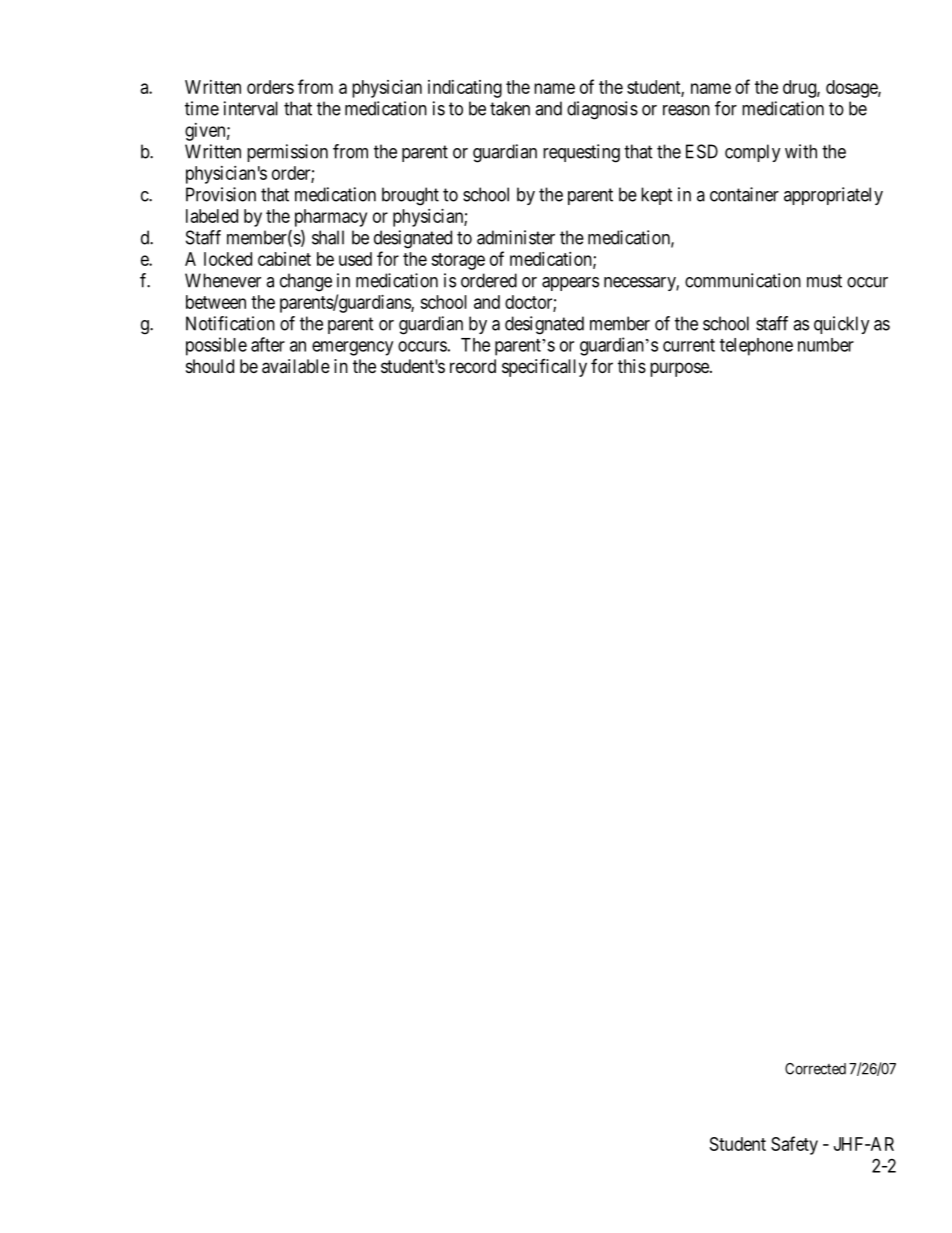 This screenshot has width=952, height=1233. What do you see at coordinates (473, 366) in the screenshot?
I see `record` at bounding box center [473, 366].
